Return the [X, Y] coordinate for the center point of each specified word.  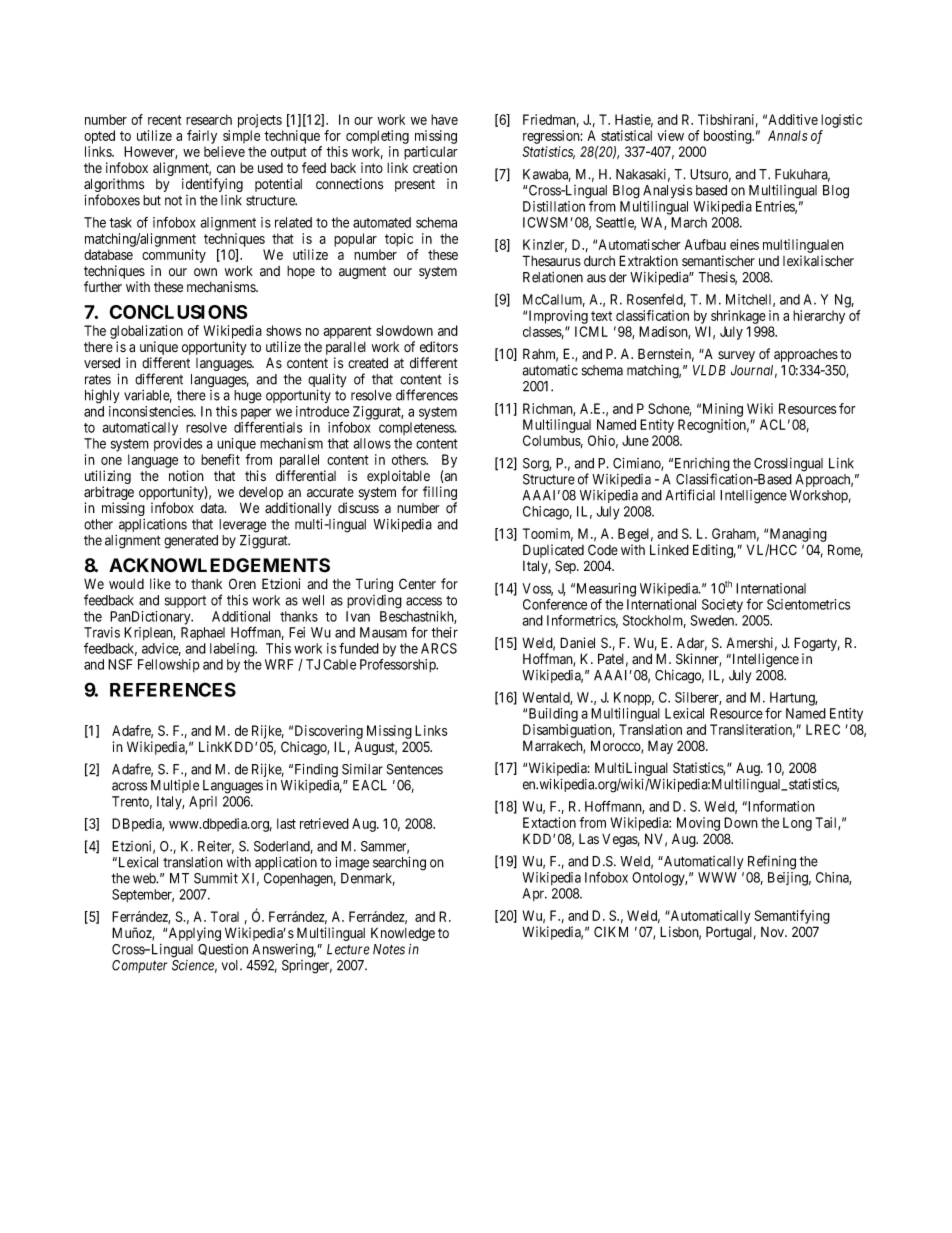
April [203, 802]
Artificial [690, 495]
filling [440, 494]
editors [439, 346]
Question [223, 950]
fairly [202, 137]
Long [797, 824]
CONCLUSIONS [178, 312]
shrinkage [738, 317]
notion [186, 476]
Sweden [714, 620]
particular [431, 153]
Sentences [415, 769]
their [444, 632]
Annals [788, 135]
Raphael [203, 634]
